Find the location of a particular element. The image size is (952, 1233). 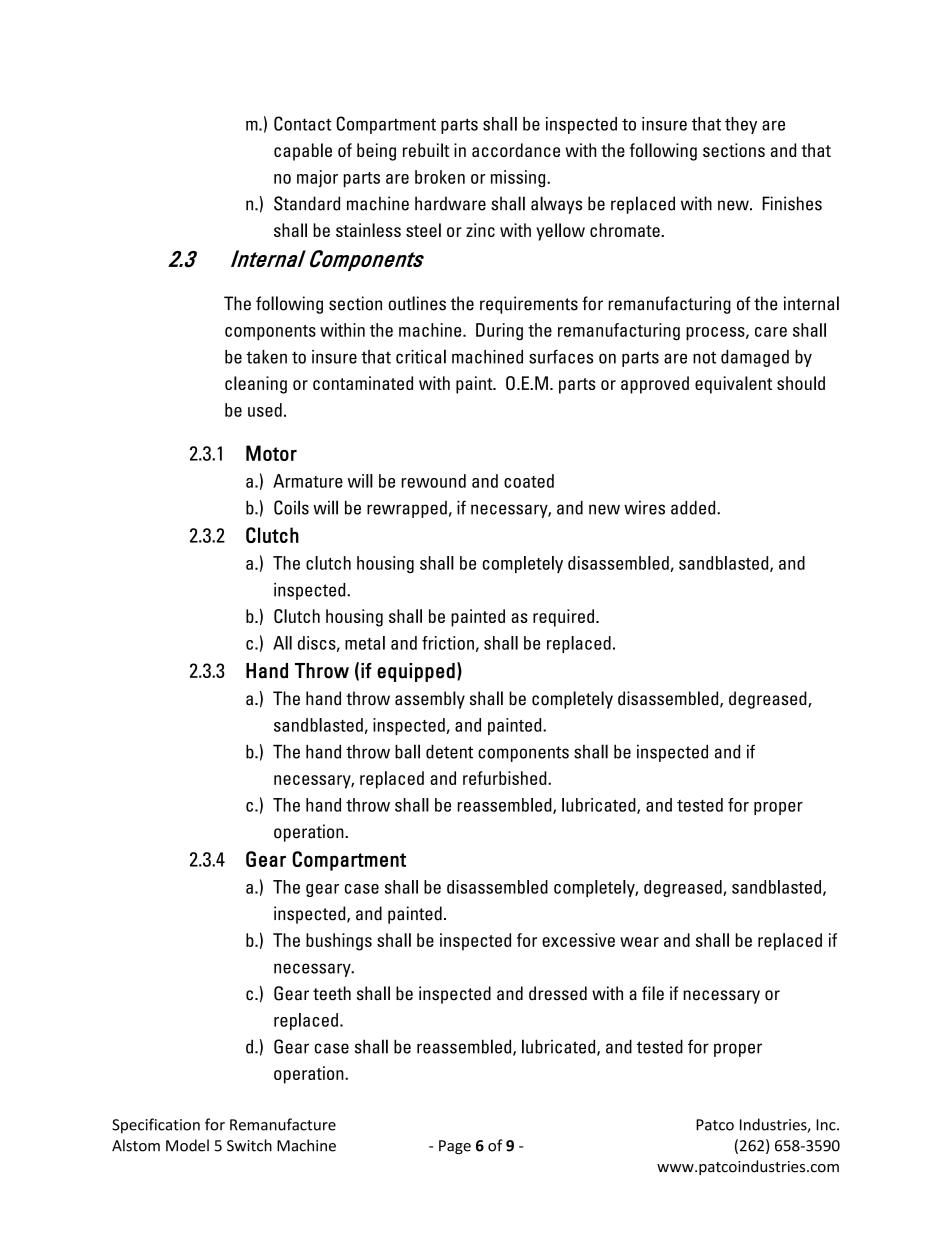

required is located at coordinates (563, 618).
